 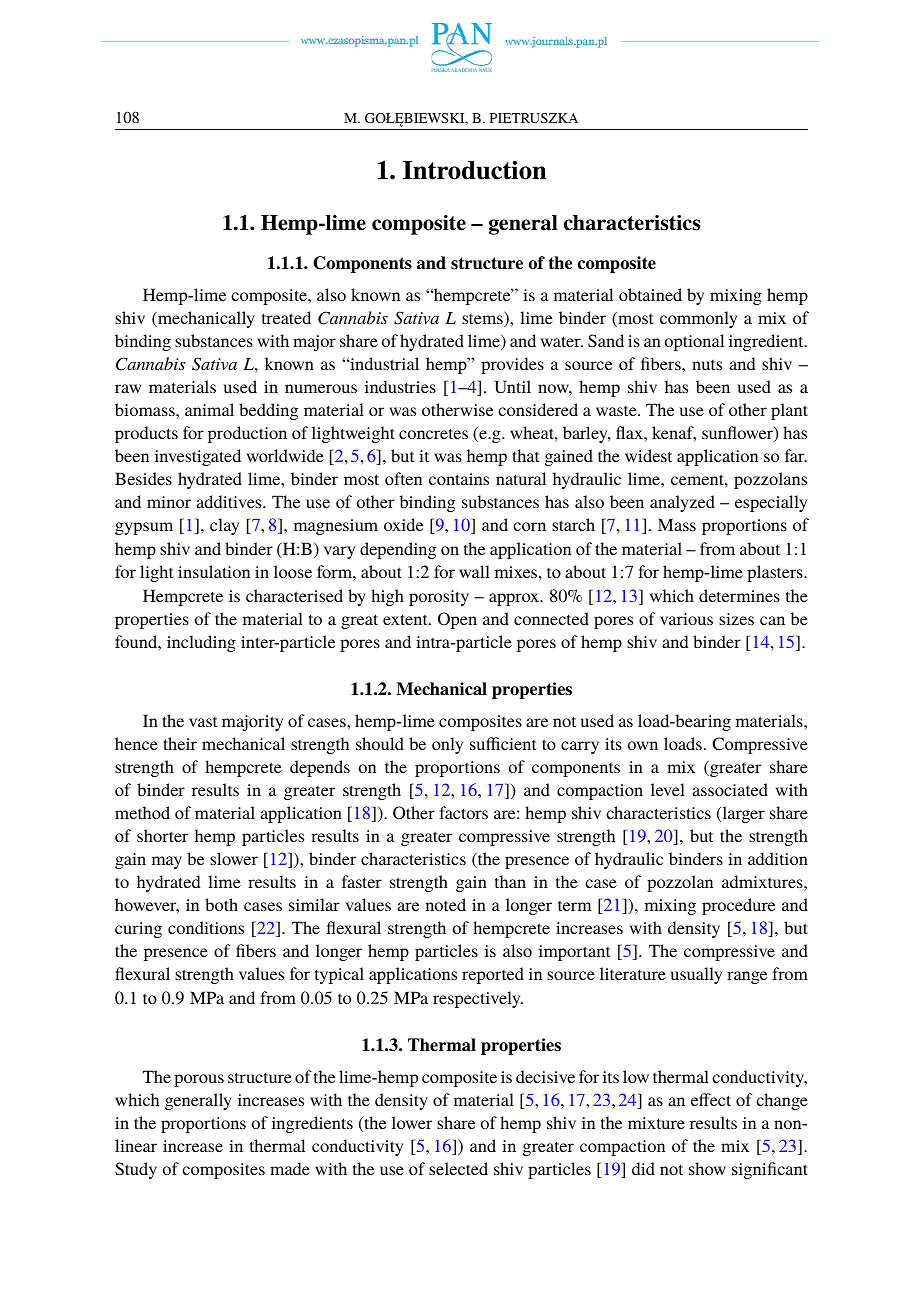 I want to click on porous, so click(x=199, y=1080).
